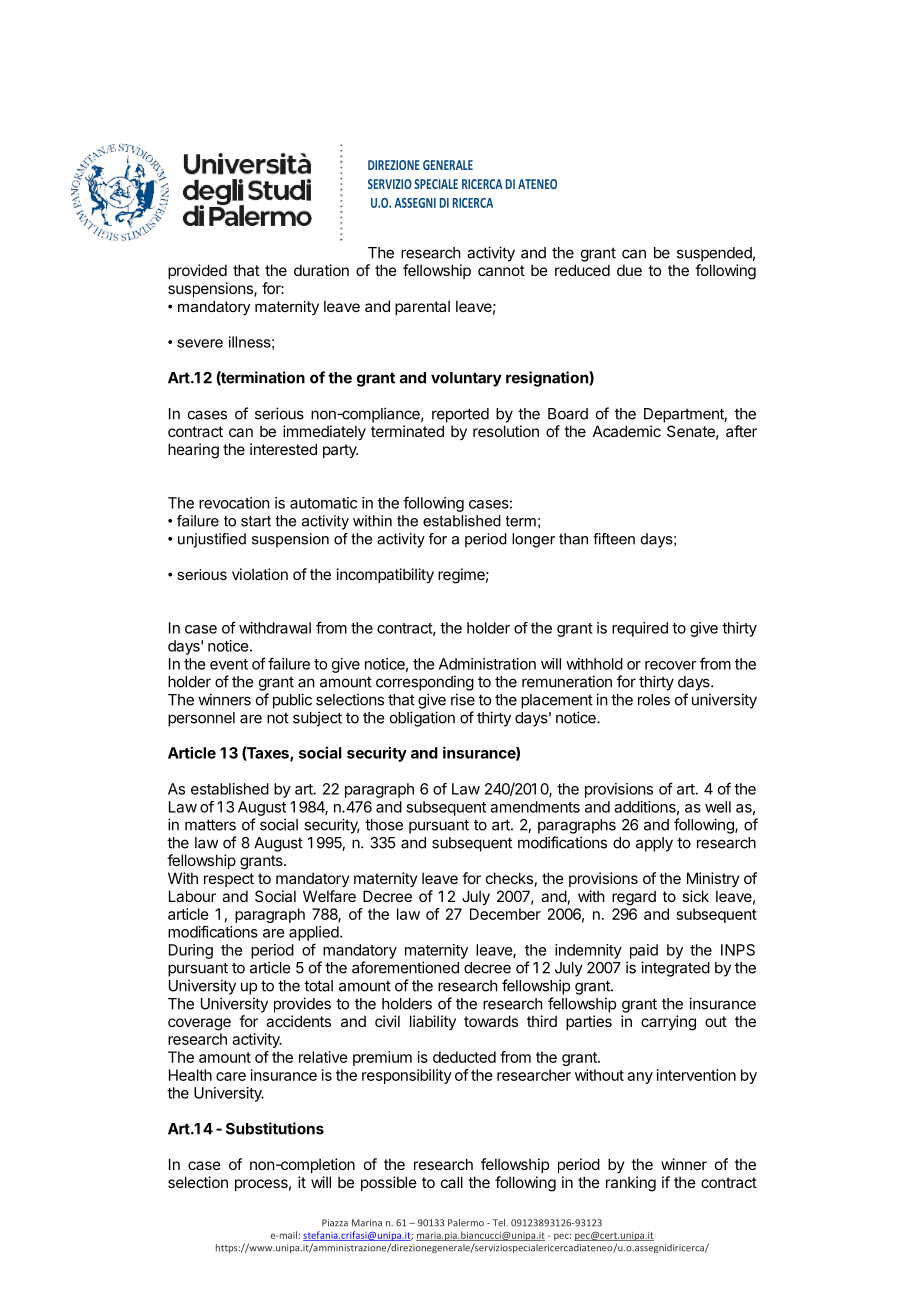  I want to click on carrying, so click(668, 1023).
